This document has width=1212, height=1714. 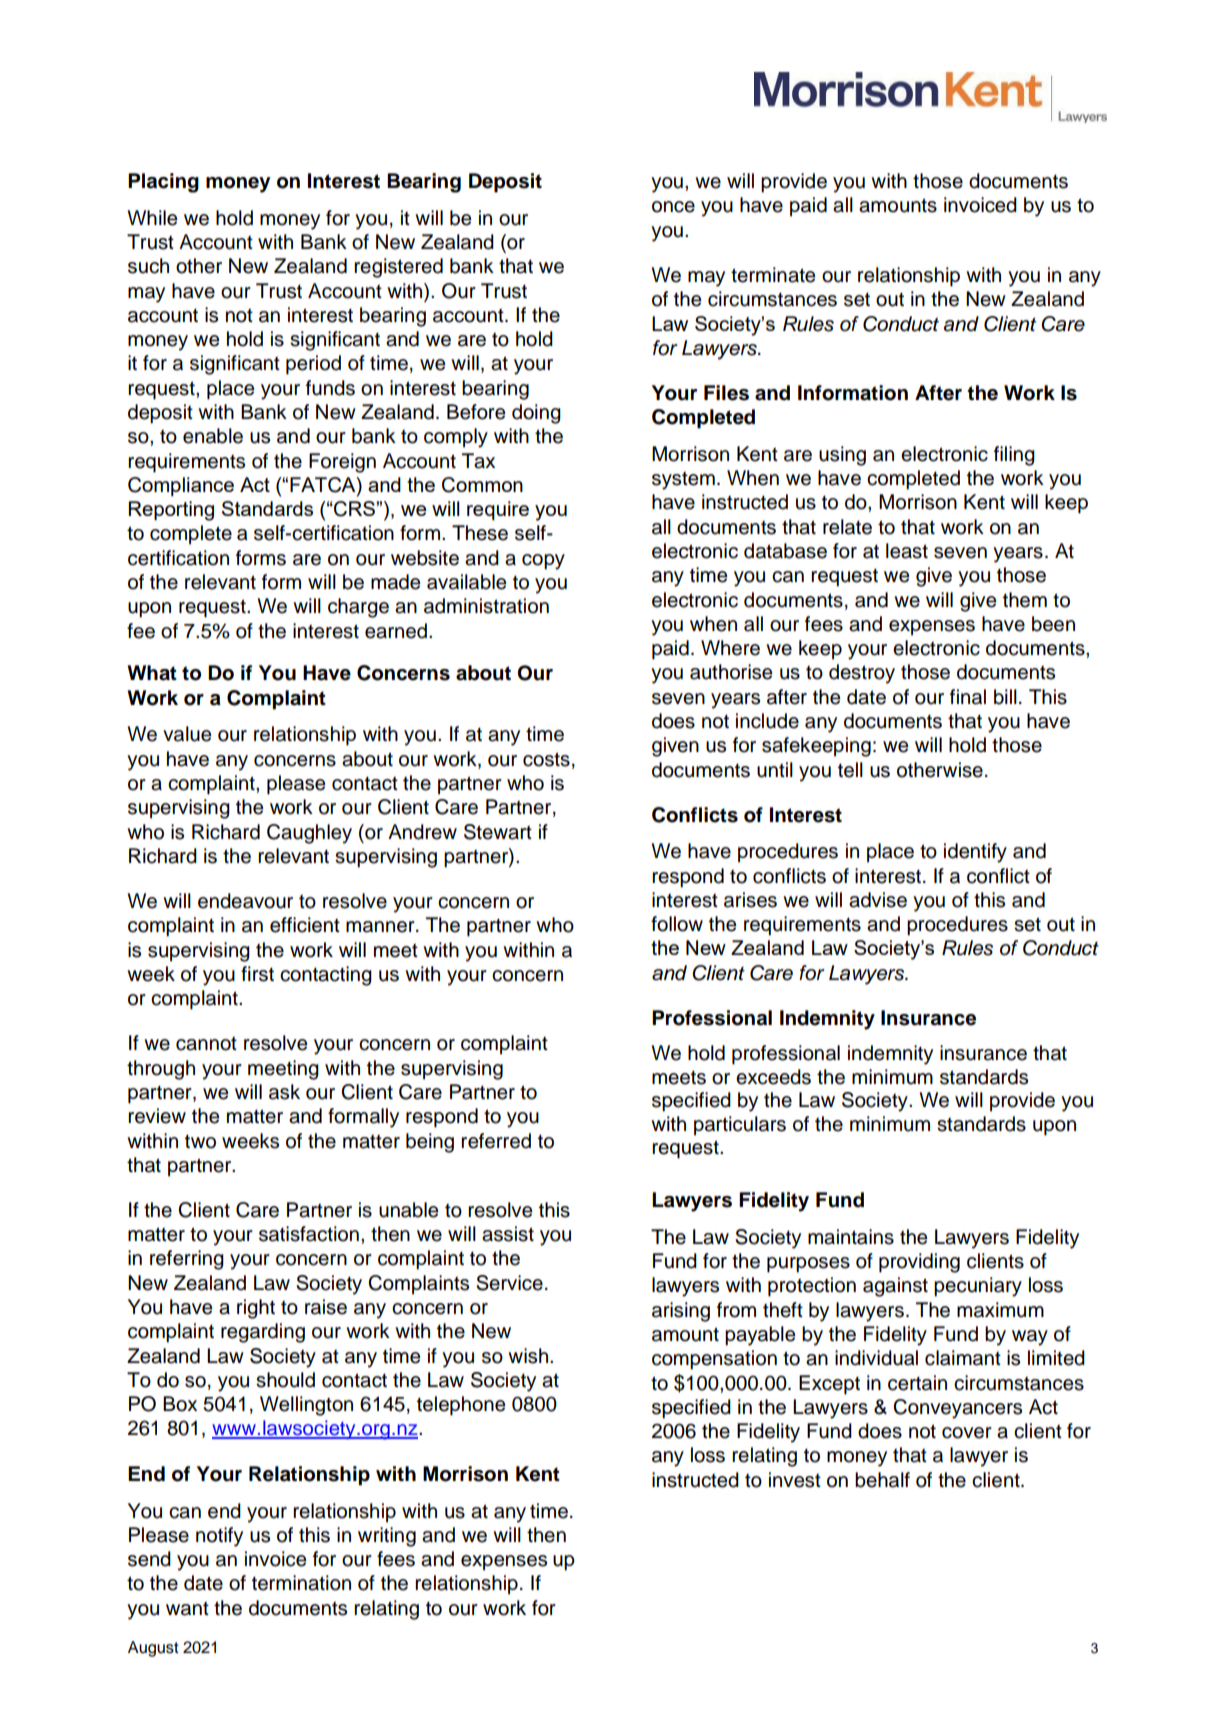 I want to click on While, so click(x=152, y=218).
